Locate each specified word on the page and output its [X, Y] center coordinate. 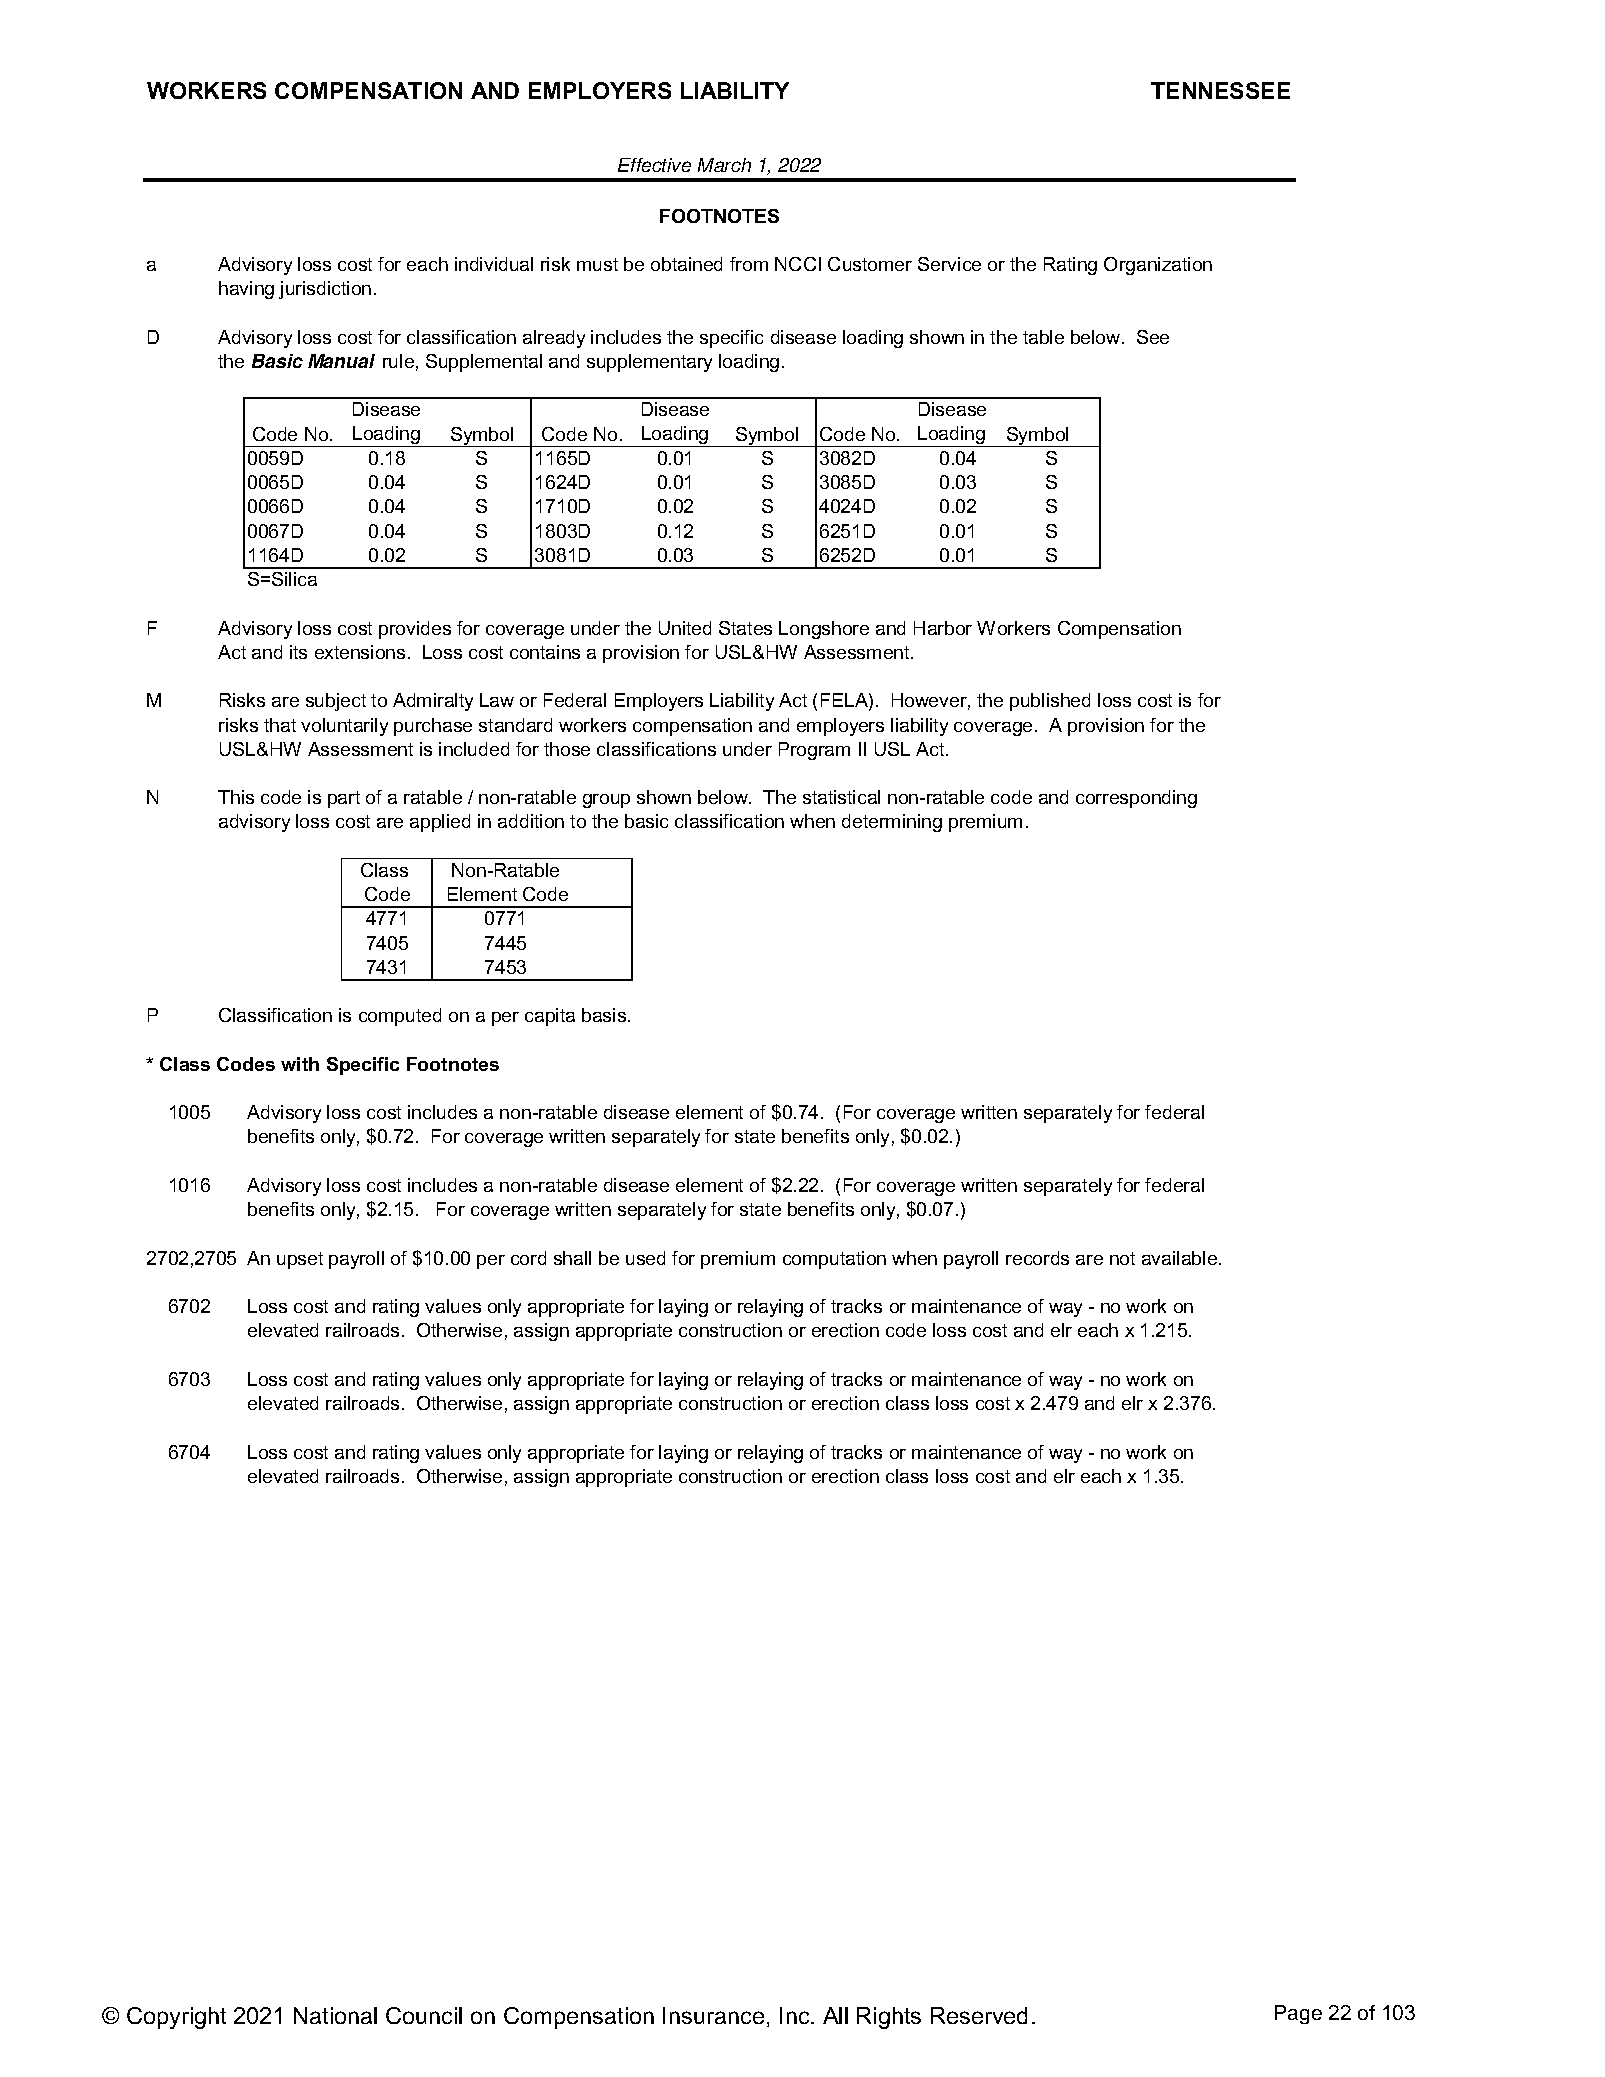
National [335, 2015]
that [280, 725]
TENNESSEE [1220, 90]
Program [814, 751]
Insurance [713, 2015]
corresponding [1136, 799]
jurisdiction [325, 290]
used [645, 1258]
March [724, 165]
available [1181, 1258]
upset [300, 1260]
